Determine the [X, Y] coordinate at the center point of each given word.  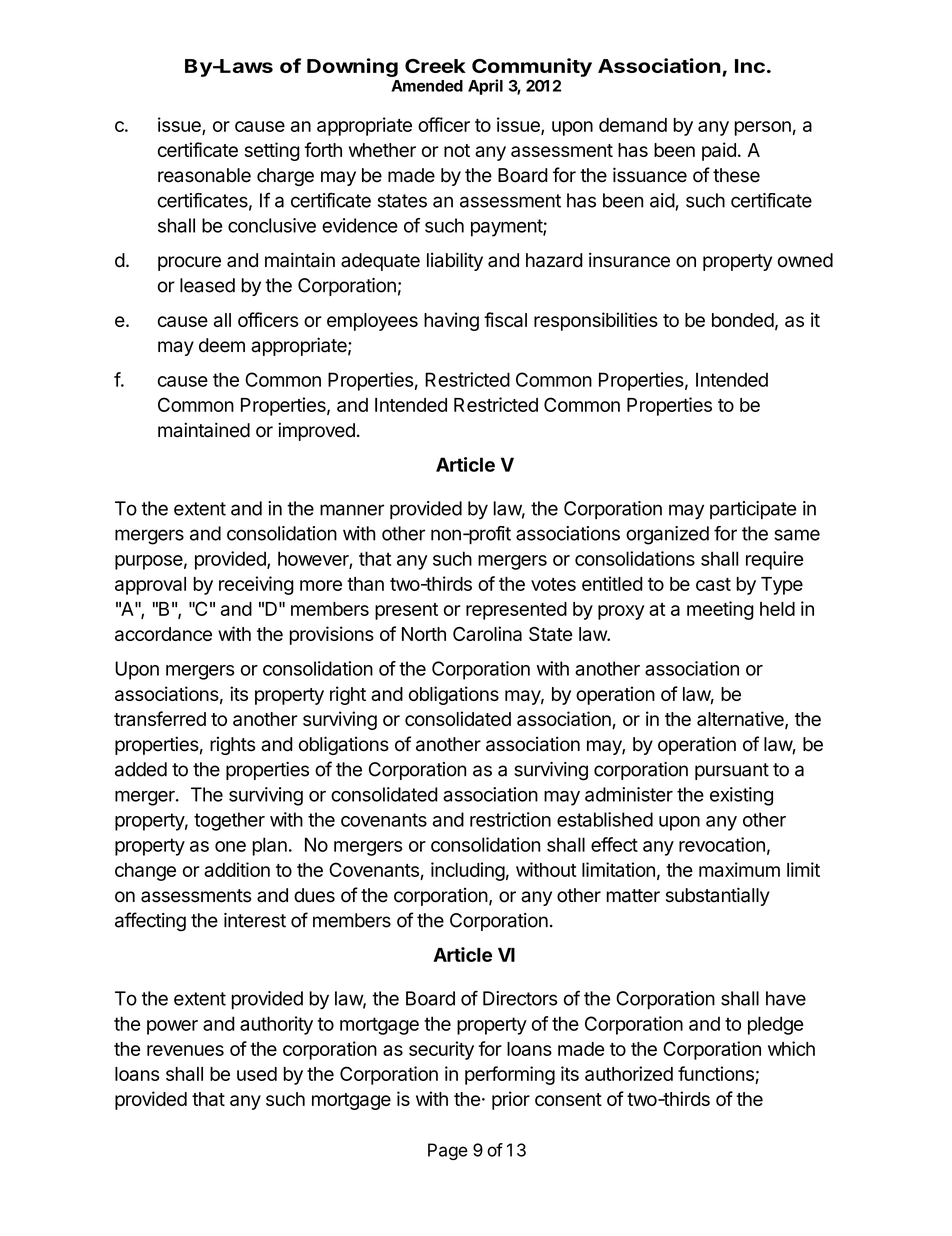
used [257, 1074]
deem [222, 345]
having [451, 321]
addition [237, 869]
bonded [743, 320]
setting [272, 151]
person [762, 128]
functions [717, 1075]
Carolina [487, 633]
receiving [256, 585]
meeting [720, 610]
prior [511, 1100]
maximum [739, 869]
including [468, 871]
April [485, 87]
